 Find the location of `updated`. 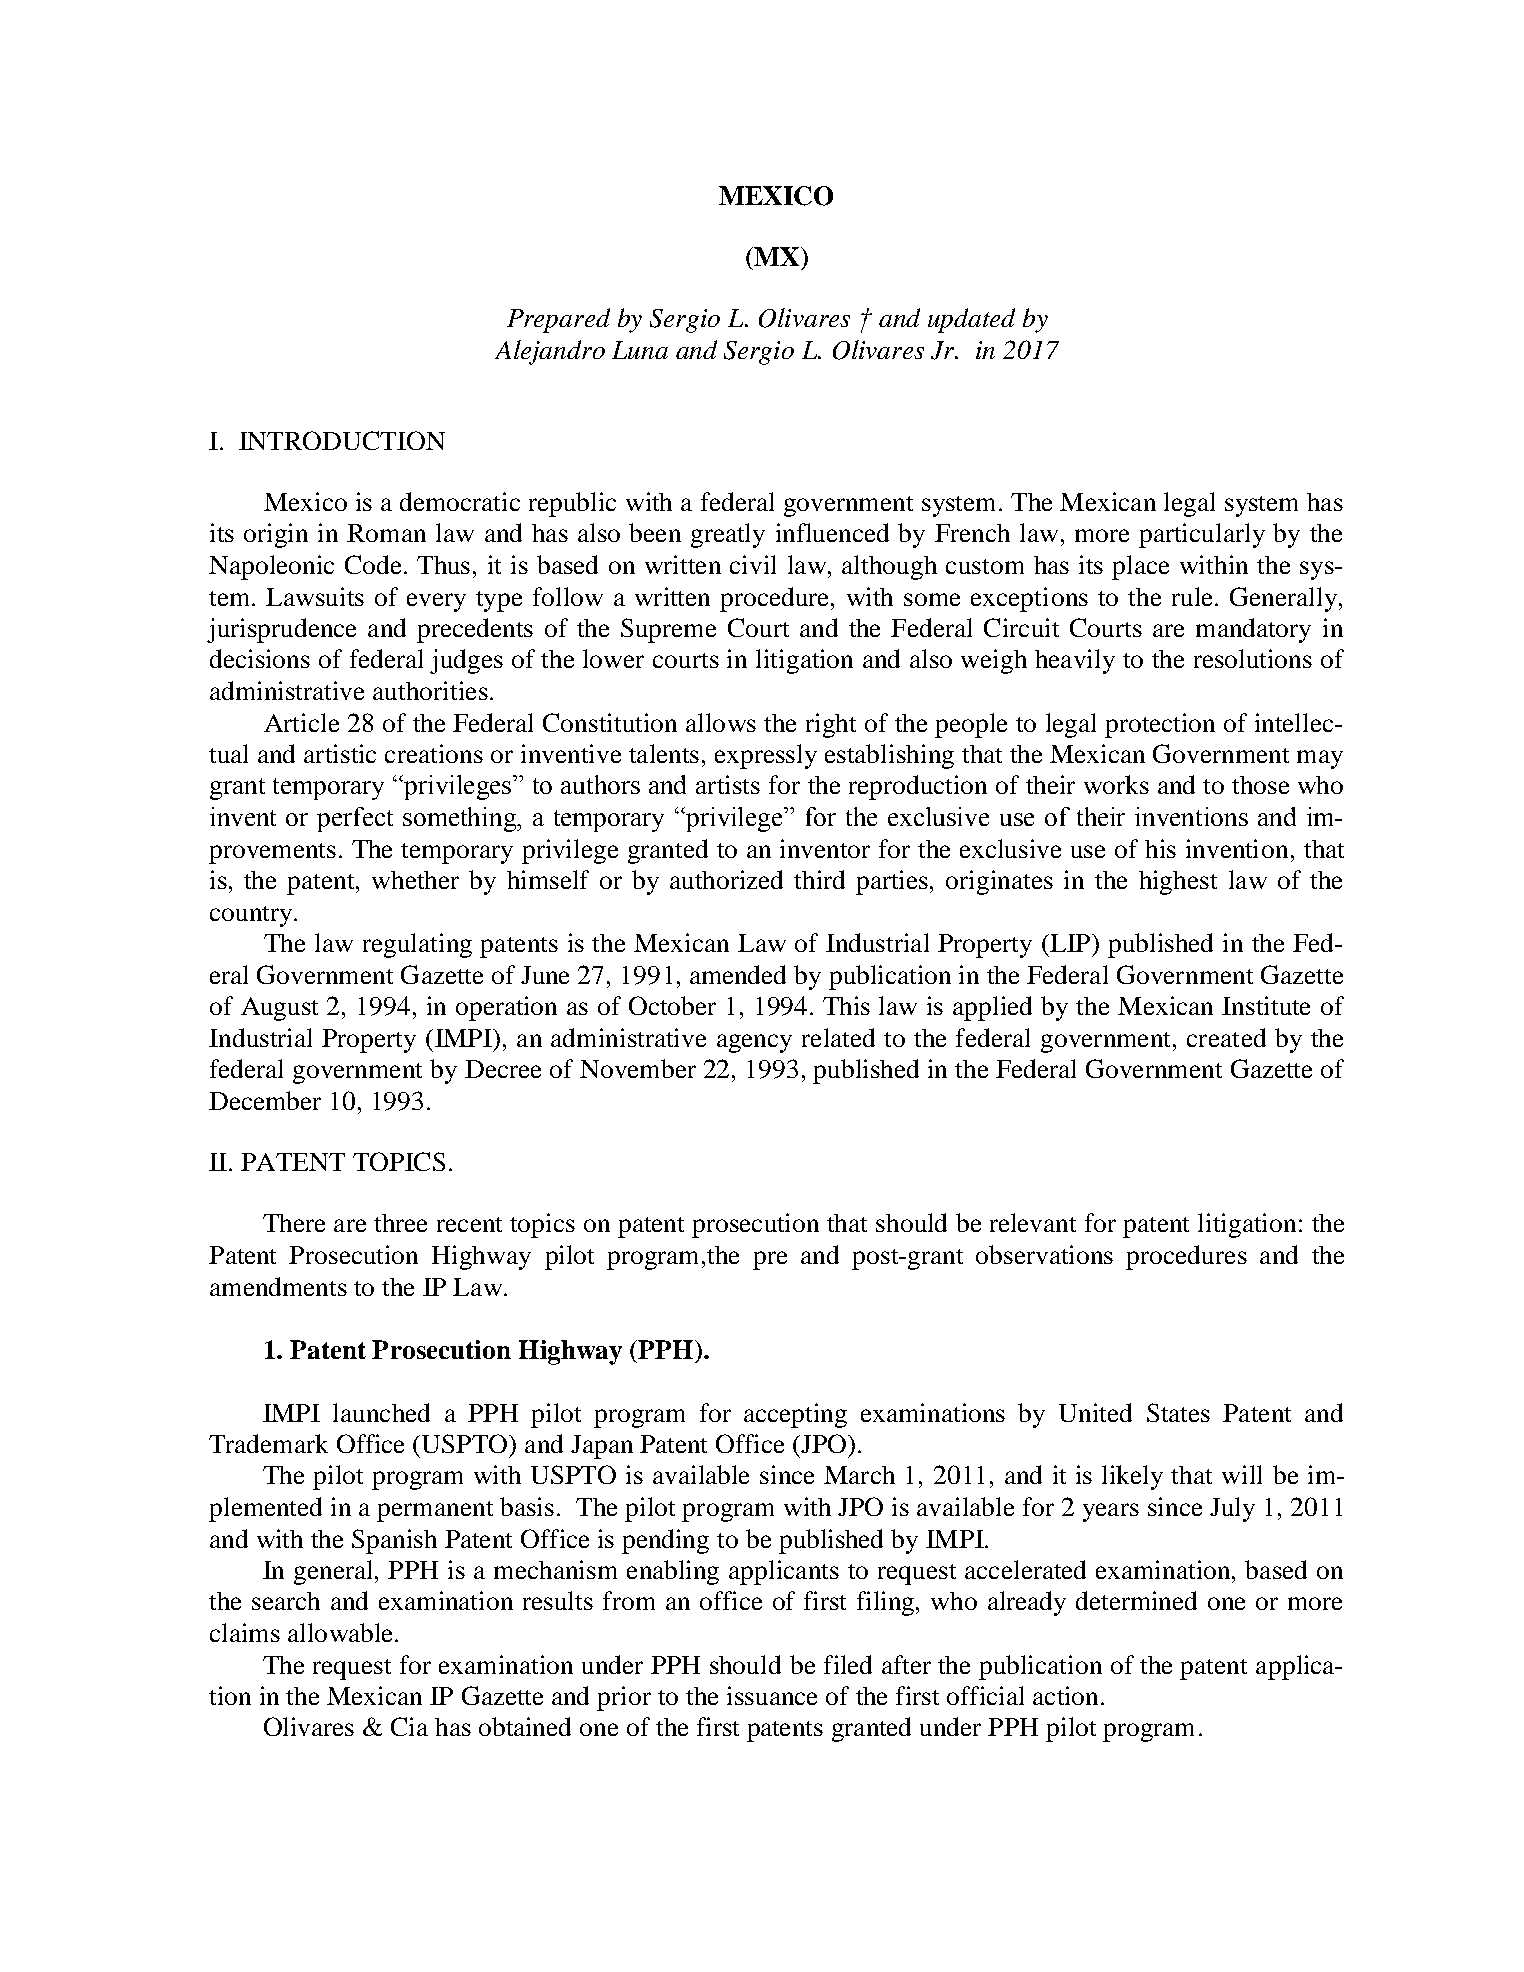

updated is located at coordinates (971, 320).
